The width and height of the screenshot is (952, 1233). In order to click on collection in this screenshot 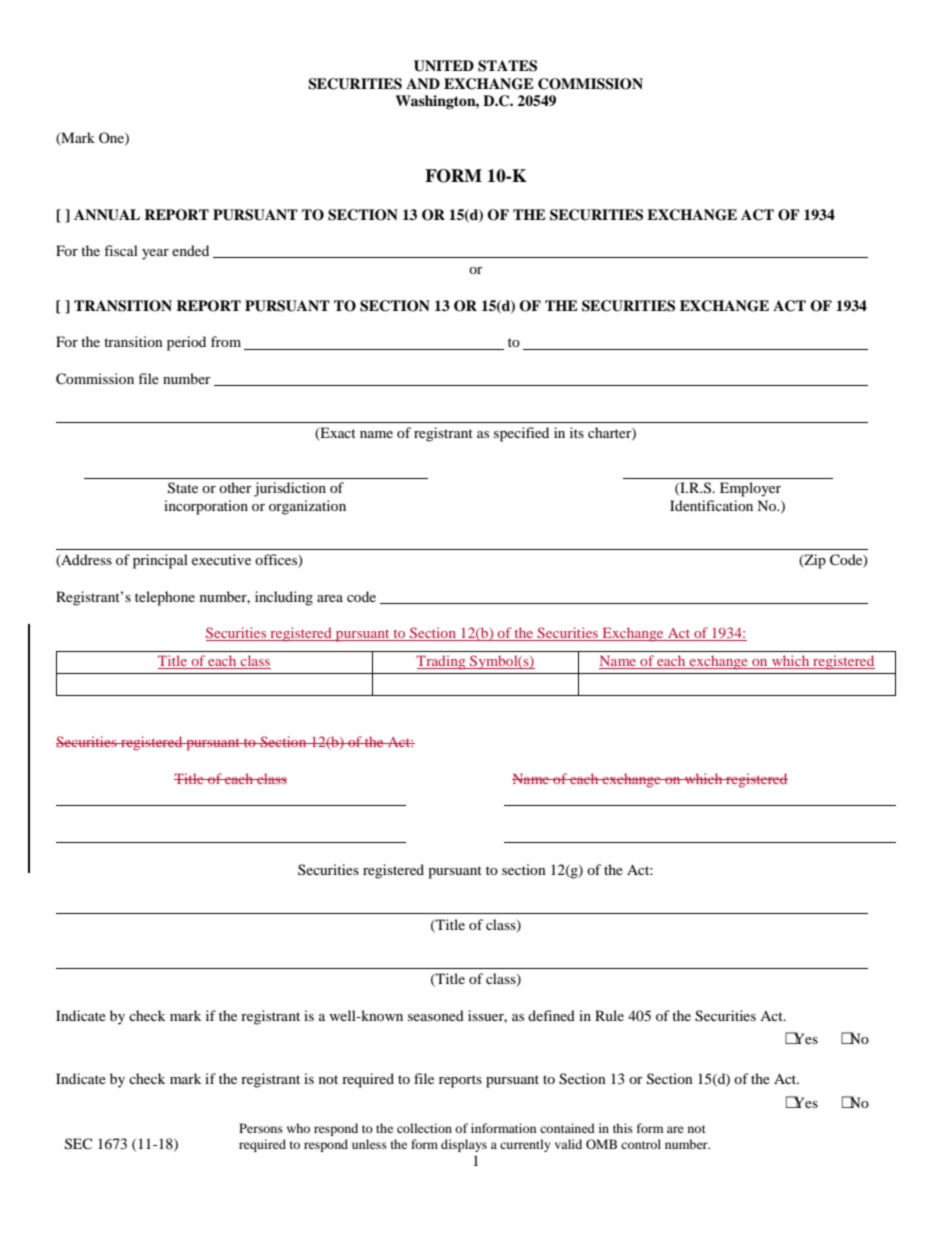, I will do `click(424, 1128)`.
